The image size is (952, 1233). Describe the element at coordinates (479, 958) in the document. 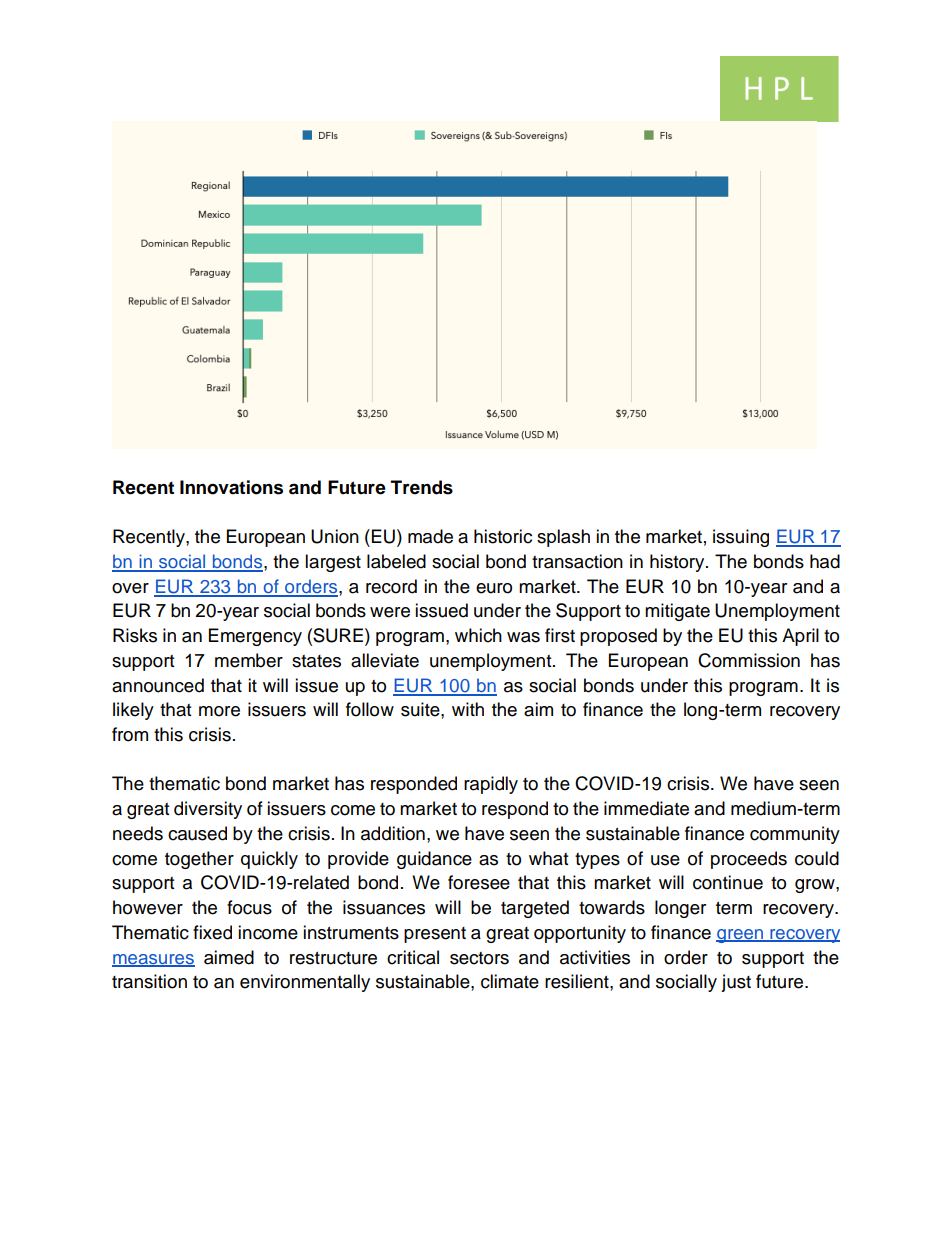

I see `sectors` at that location.
